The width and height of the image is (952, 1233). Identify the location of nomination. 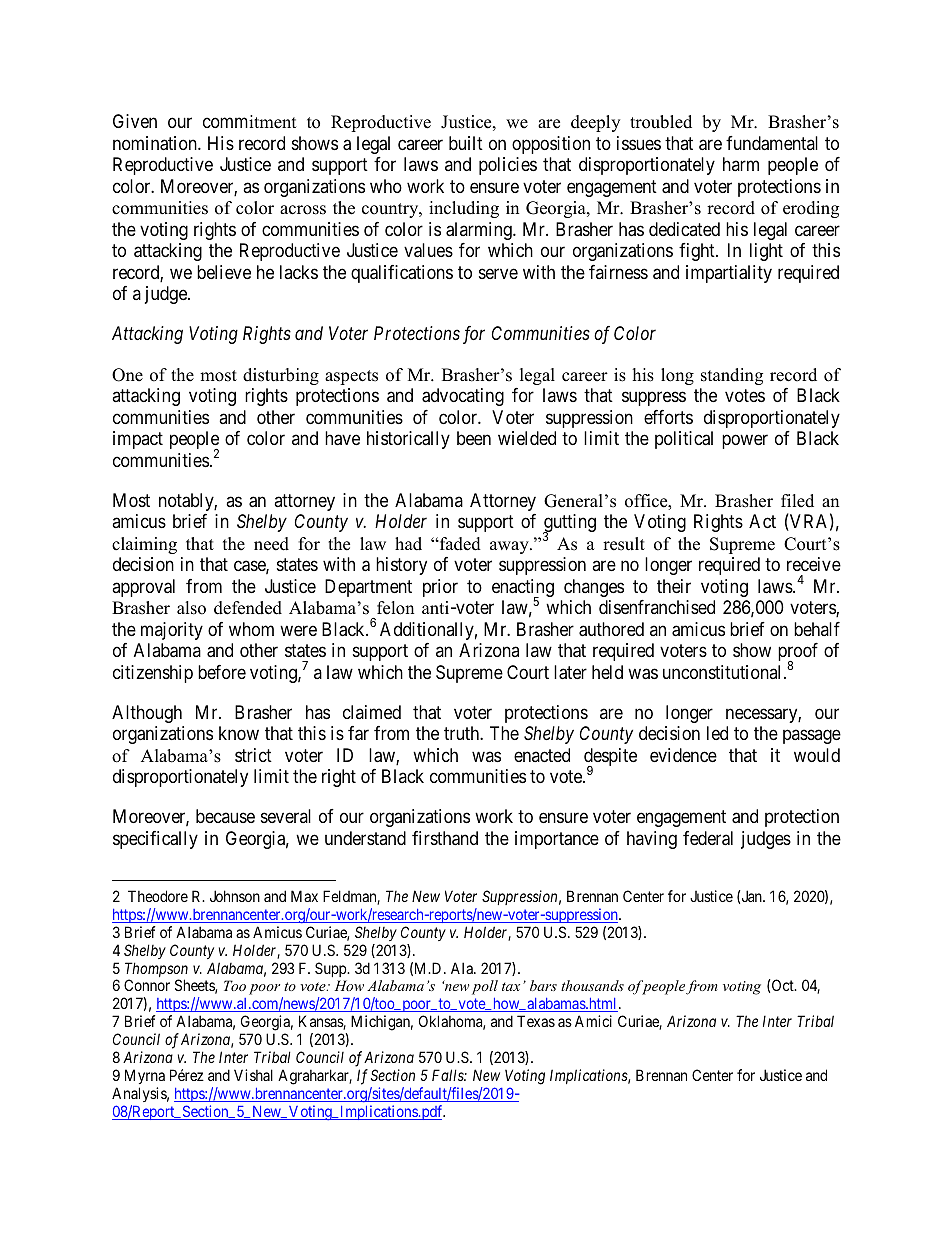
(156, 143).
